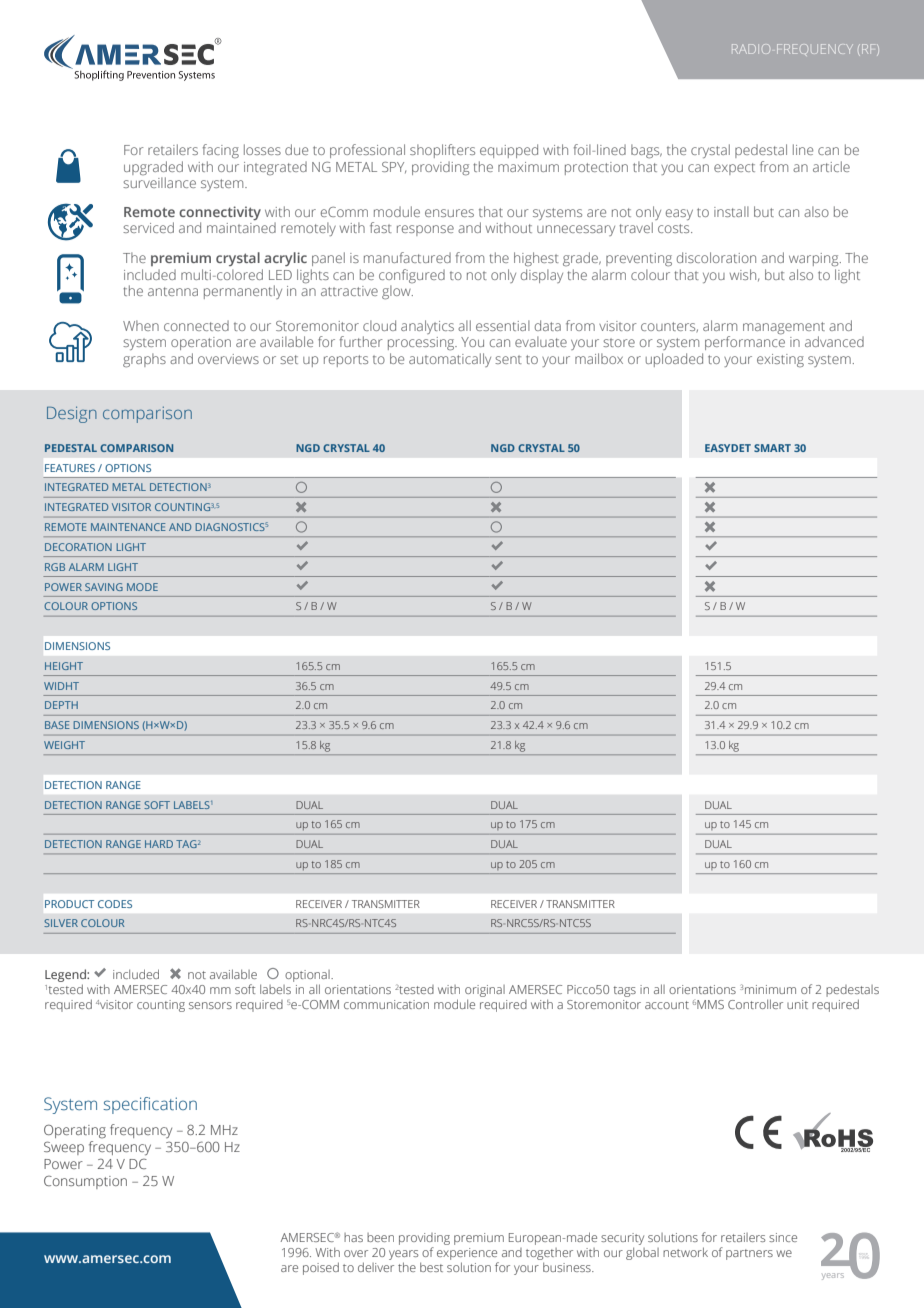 Image resolution: width=924 pixels, height=1308 pixels. I want to click on surveillance, so click(159, 182).
